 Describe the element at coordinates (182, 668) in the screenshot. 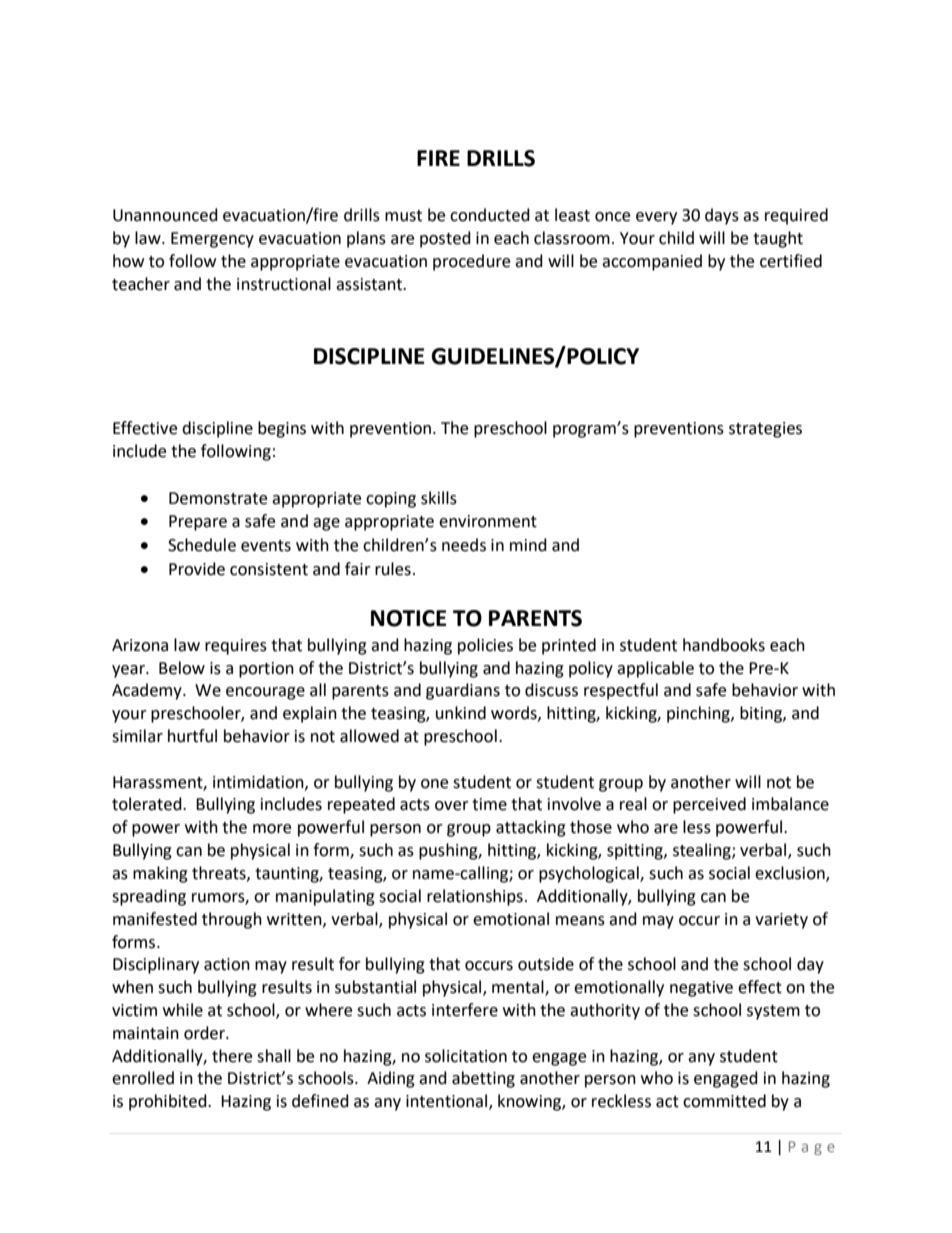

I see `Below` at that location.
